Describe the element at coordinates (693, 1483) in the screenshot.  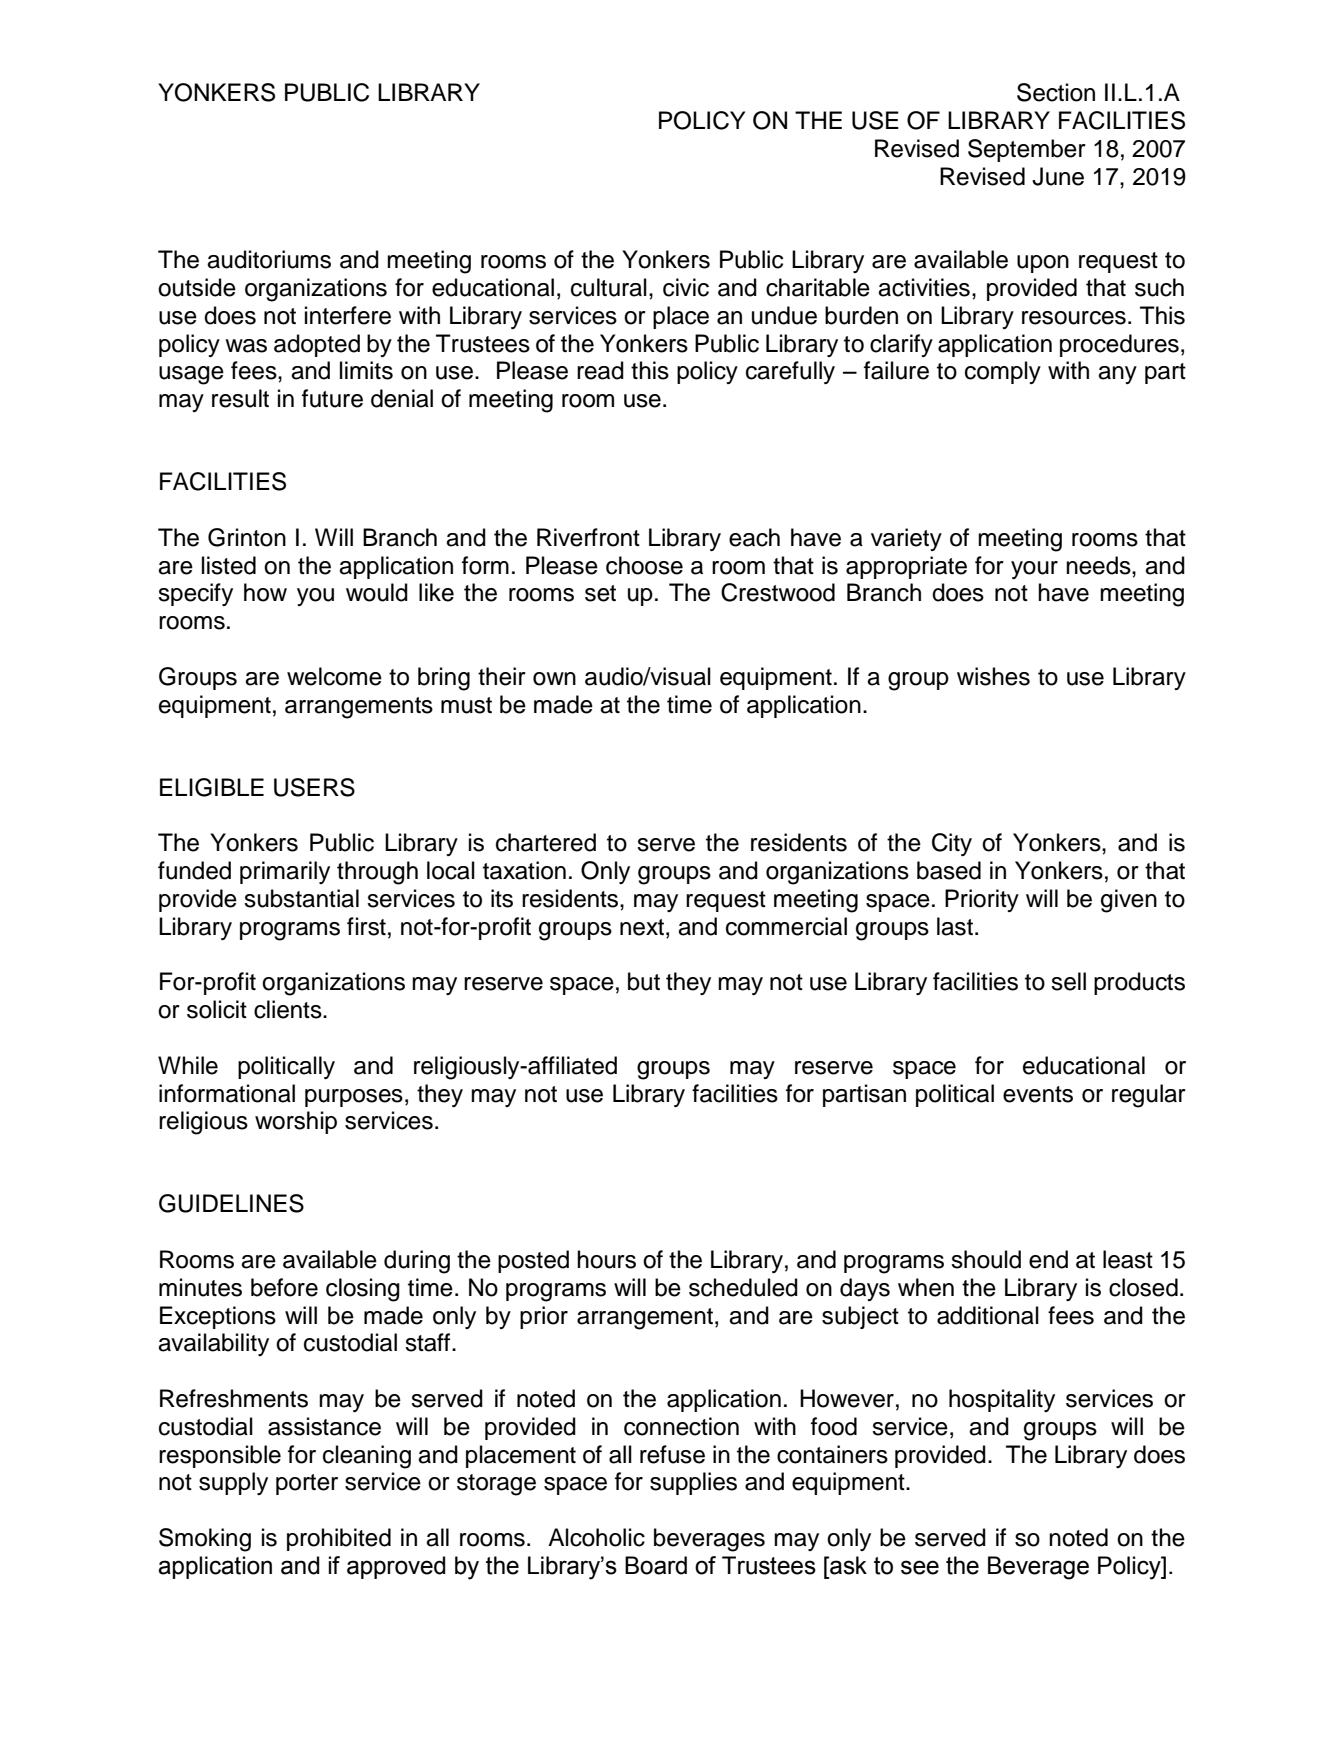
I see `supplies` at that location.
